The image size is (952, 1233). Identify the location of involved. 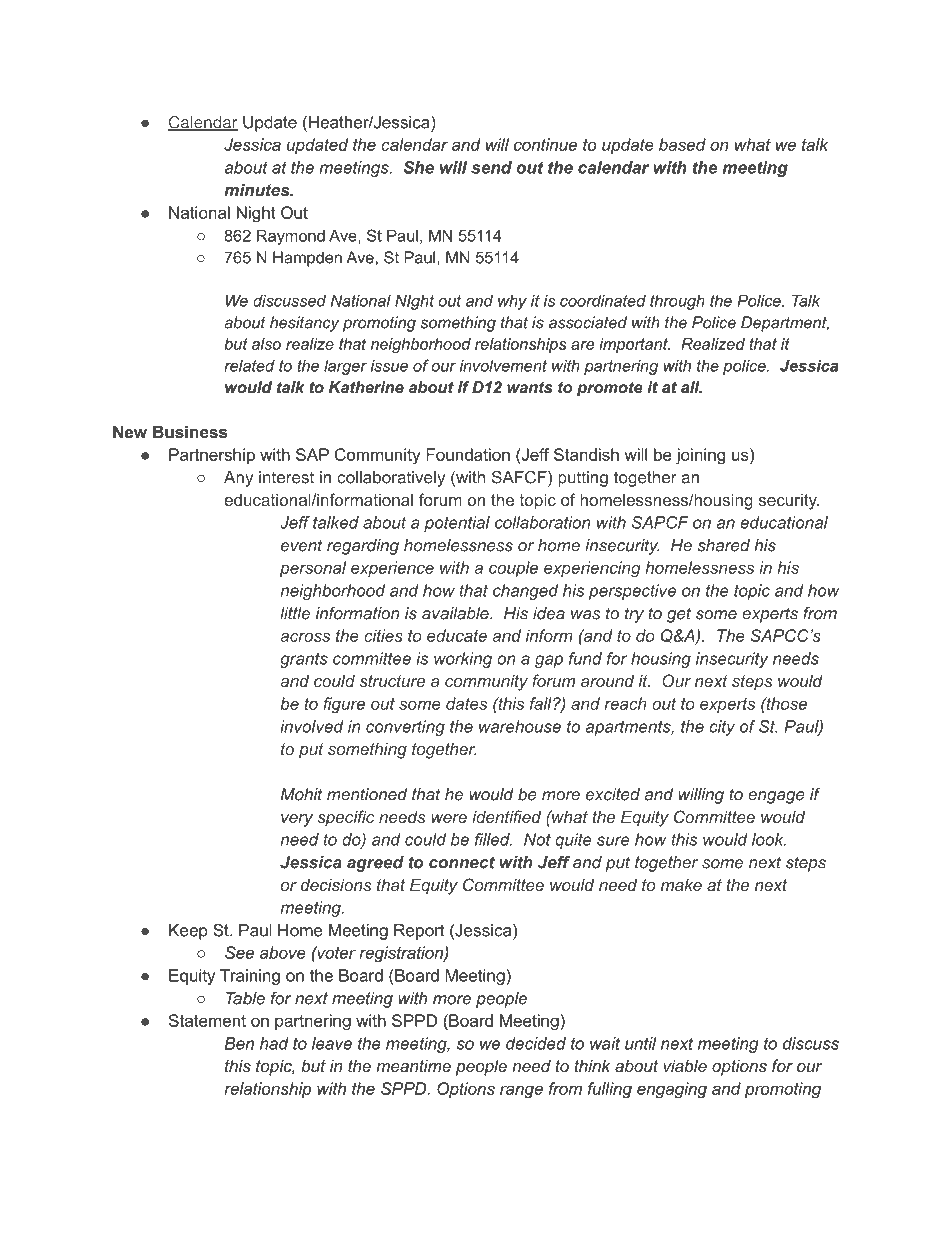
(312, 726).
